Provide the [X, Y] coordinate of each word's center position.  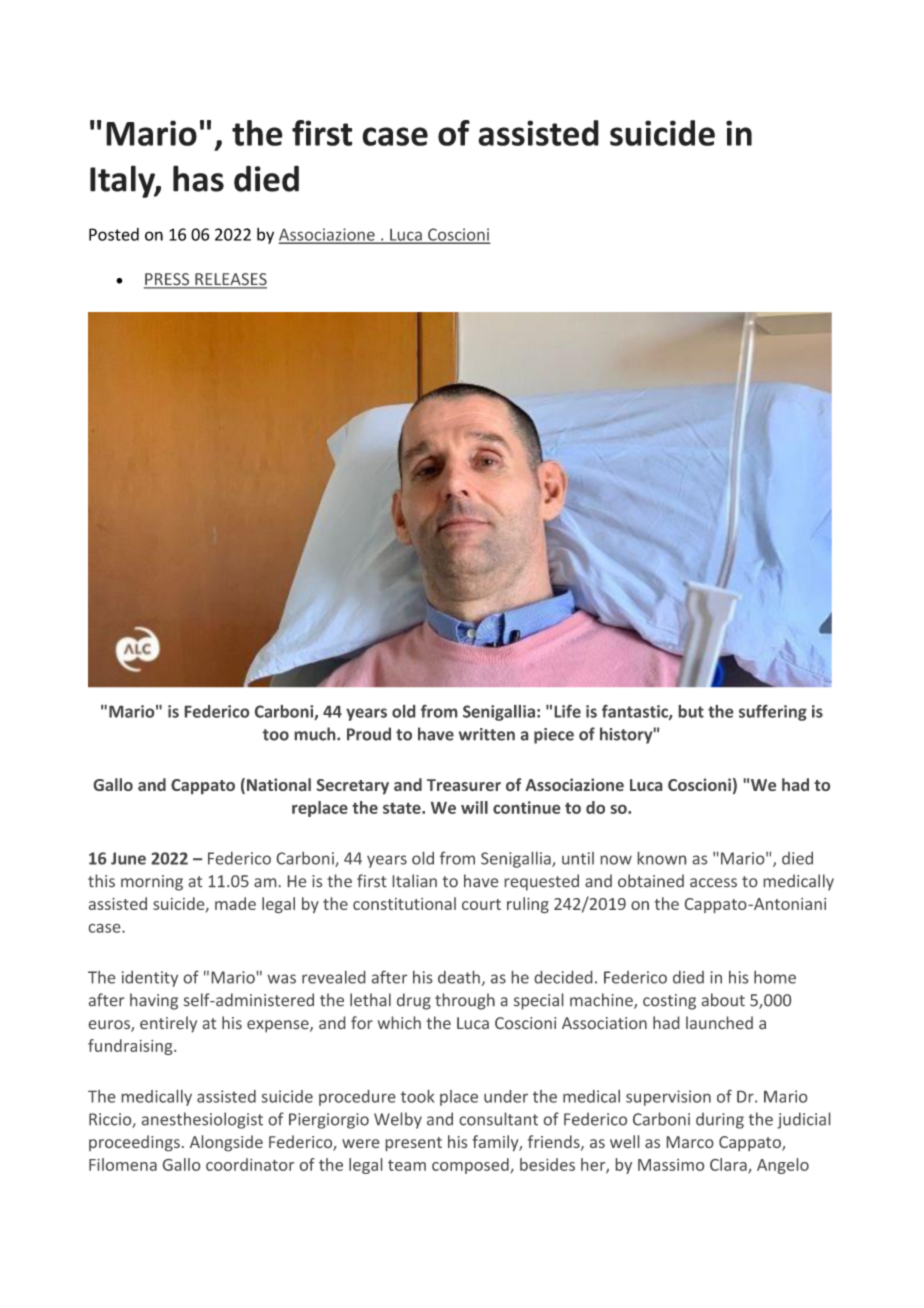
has [198, 178]
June [128, 858]
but [691, 711]
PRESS [168, 280]
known [662, 858]
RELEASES [230, 280]
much [316, 734]
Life [568, 711]
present [414, 1144]
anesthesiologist [202, 1120]
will [474, 807]
